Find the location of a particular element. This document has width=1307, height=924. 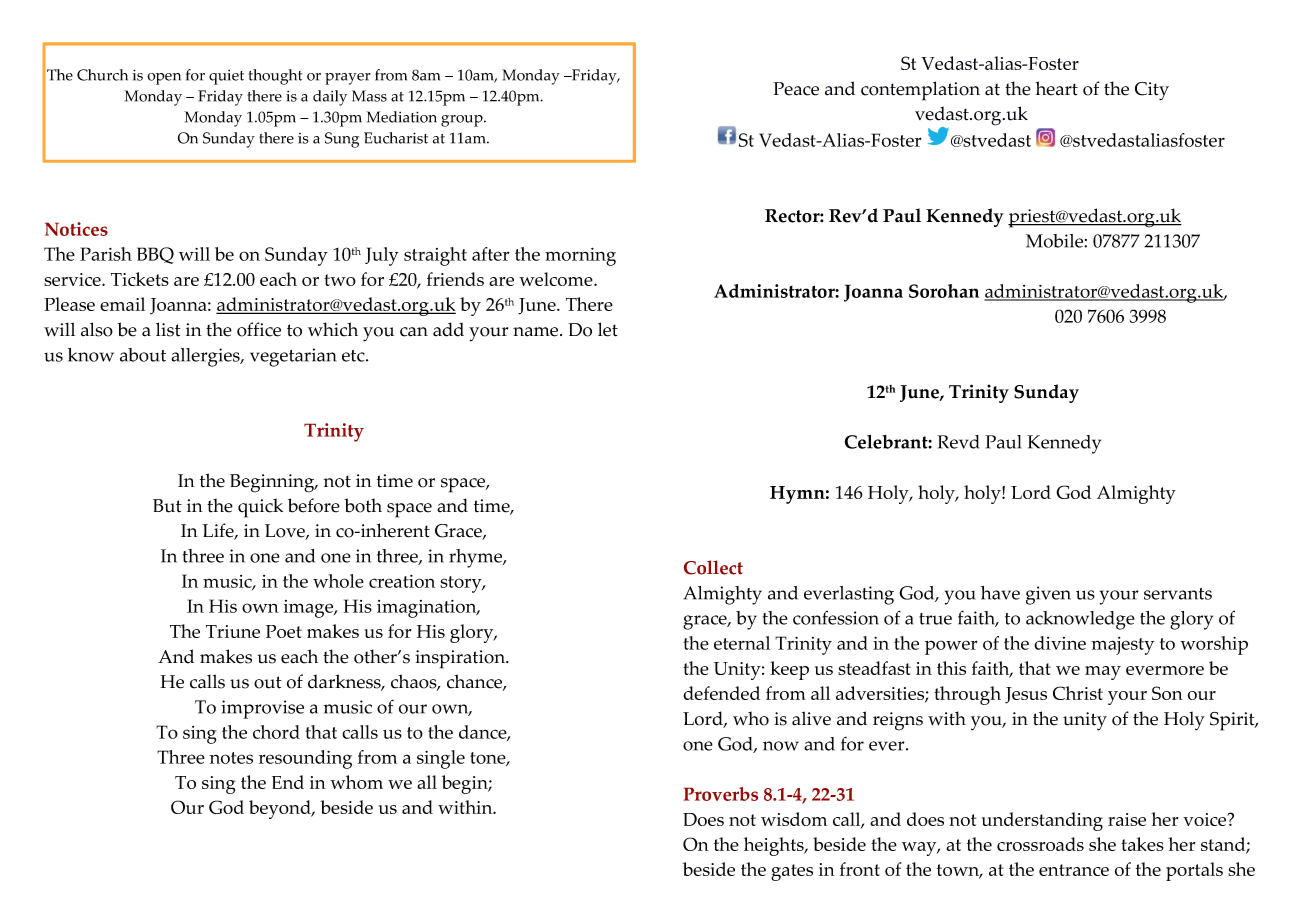

heart is located at coordinates (1056, 88).
